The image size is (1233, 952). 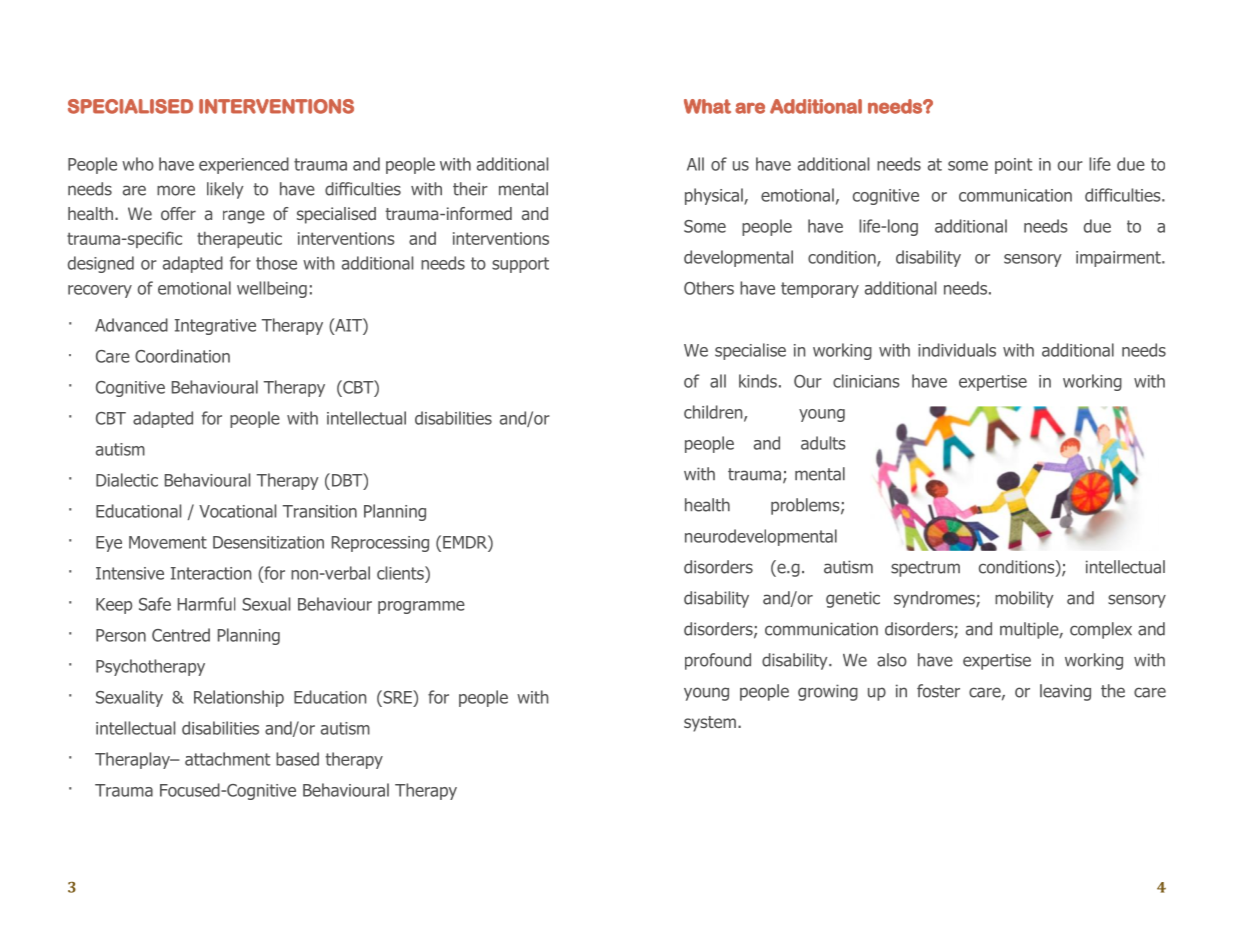 What do you see at coordinates (211, 573) in the screenshot?
I see `Interaction` at bounding box center [211, 573].
